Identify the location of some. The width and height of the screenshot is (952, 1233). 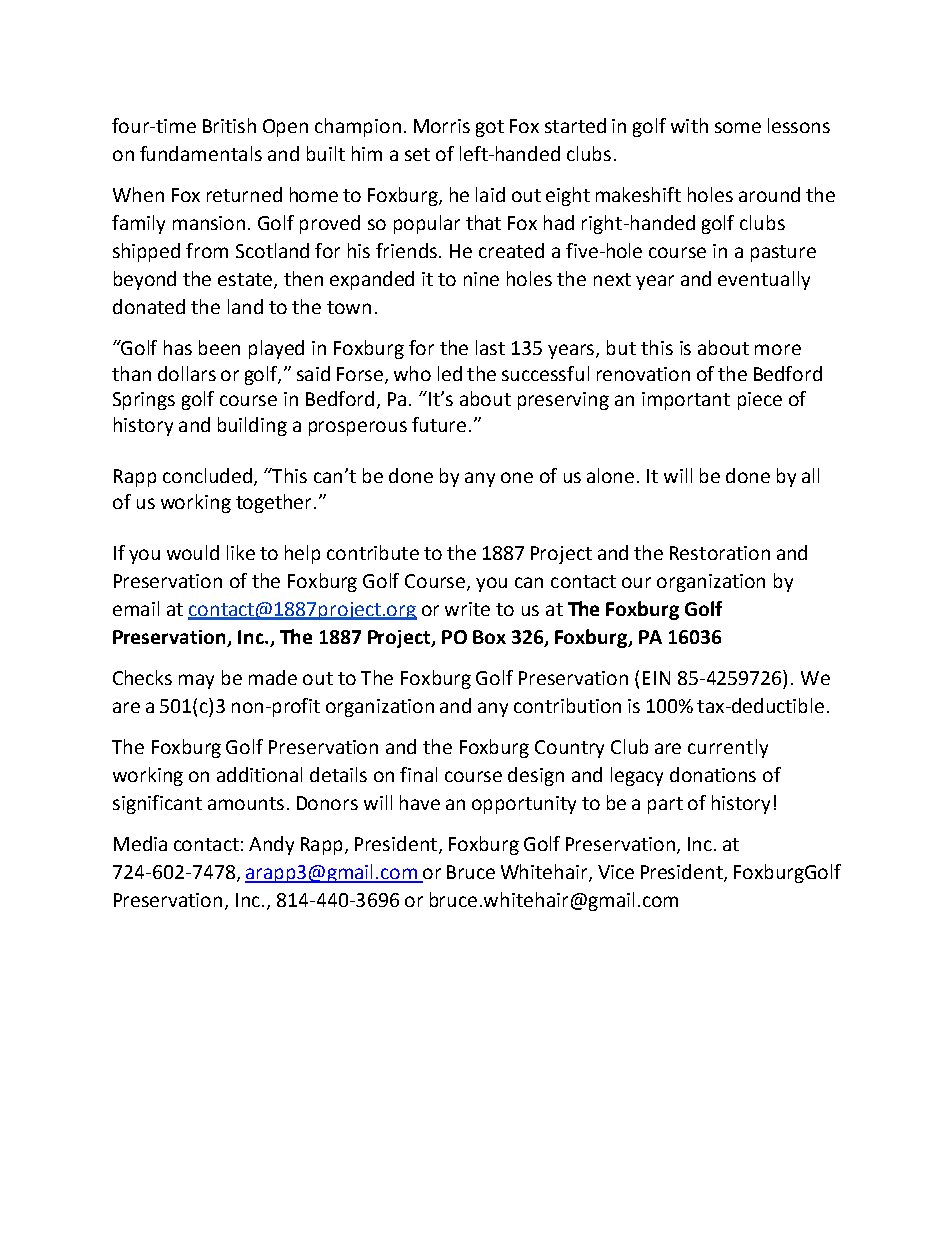
(738, 127).
